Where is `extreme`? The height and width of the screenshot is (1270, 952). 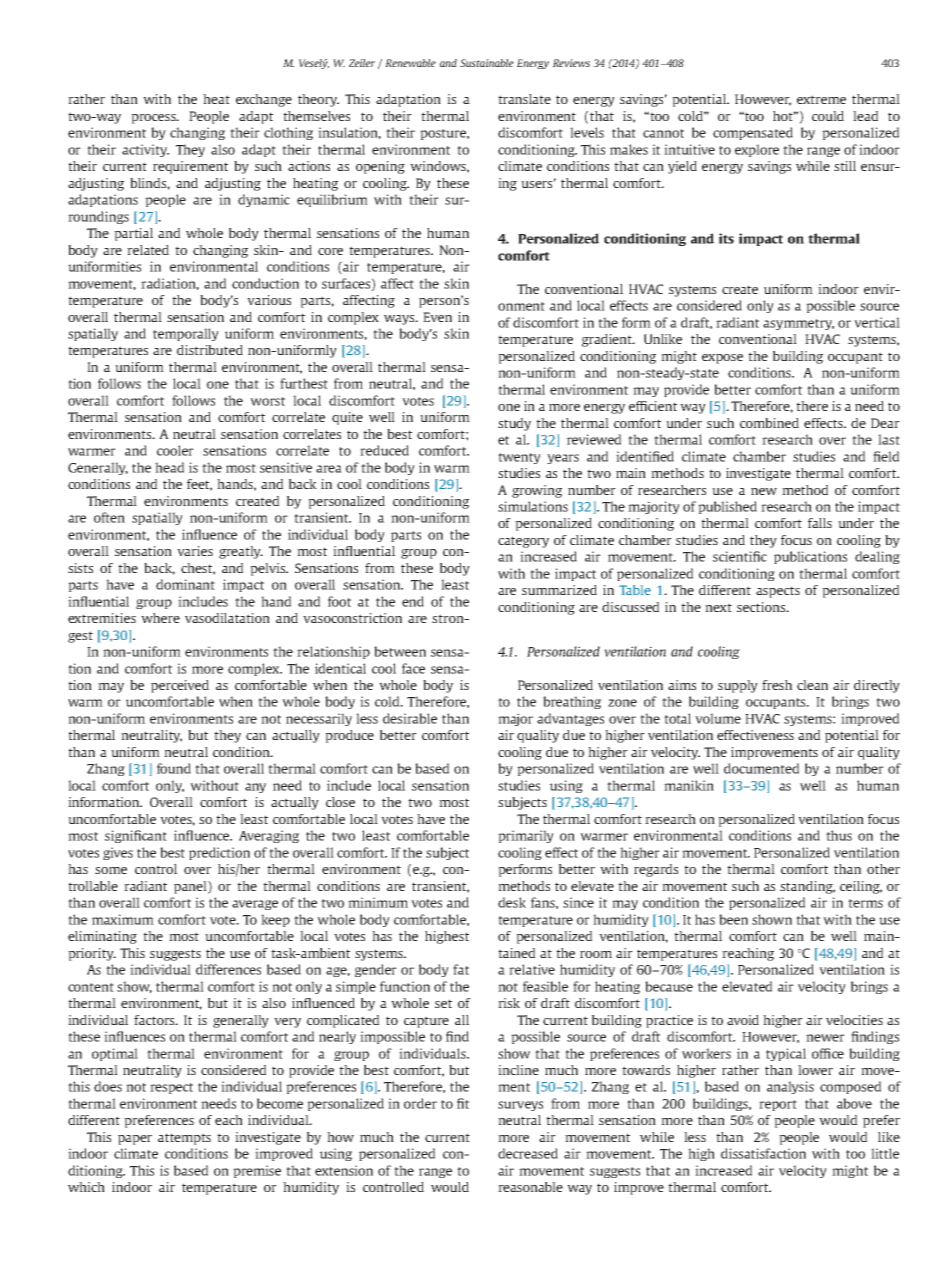
extreme is located at coordinates (821, 99).
